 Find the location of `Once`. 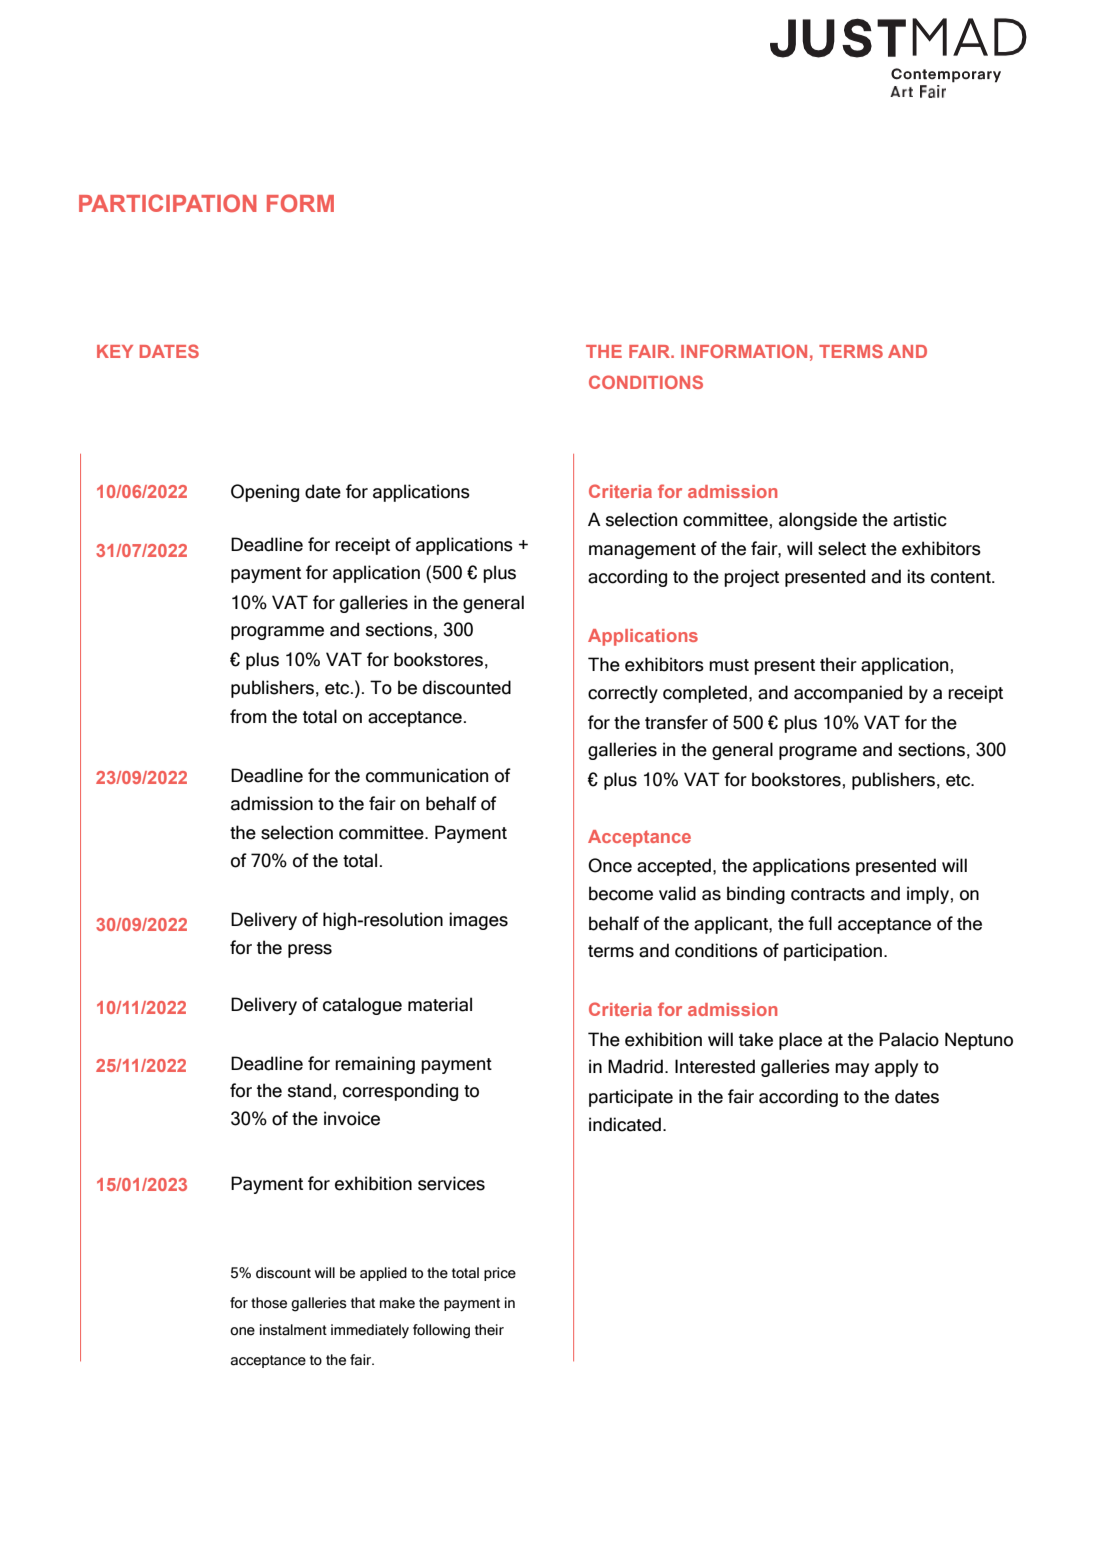

Once is located at coordinates (610, 865).
